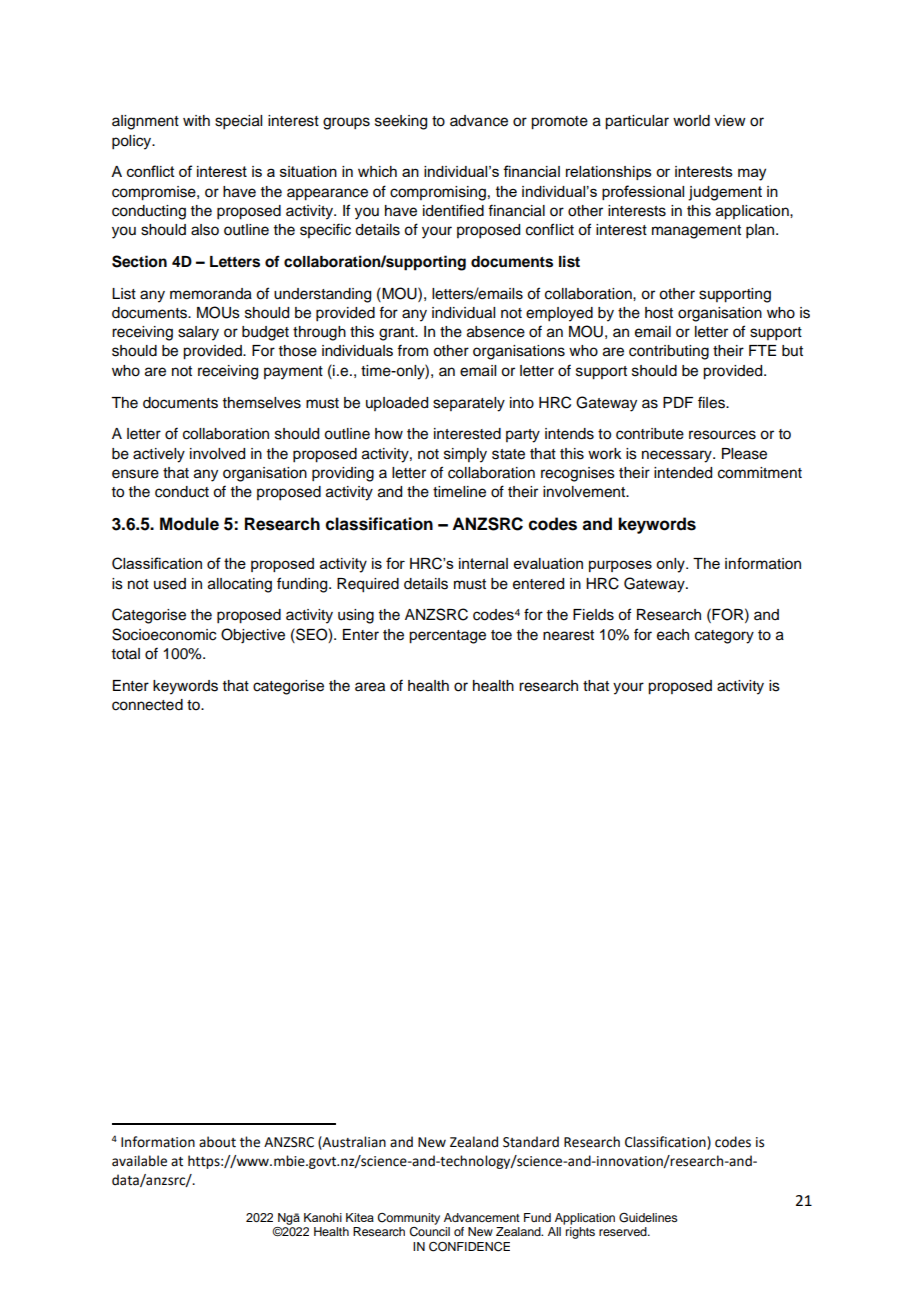 The width and height of the page is (924, 1308). What do you see at coordinates (217, 1142) in the page?
I see `about` at bounding box center [217, 1142].
